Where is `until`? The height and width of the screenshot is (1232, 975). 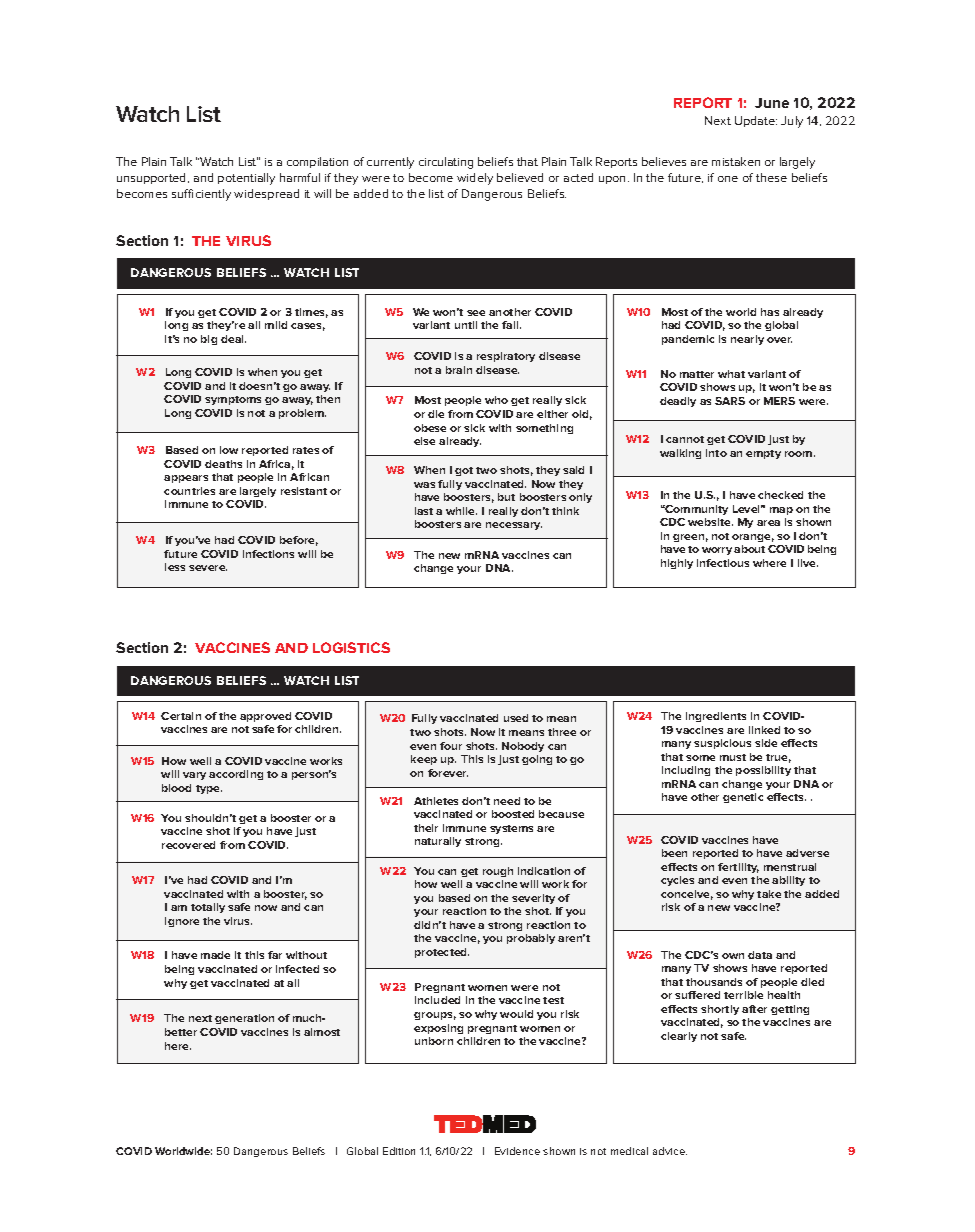 until is located at coordinates (466, 325).
